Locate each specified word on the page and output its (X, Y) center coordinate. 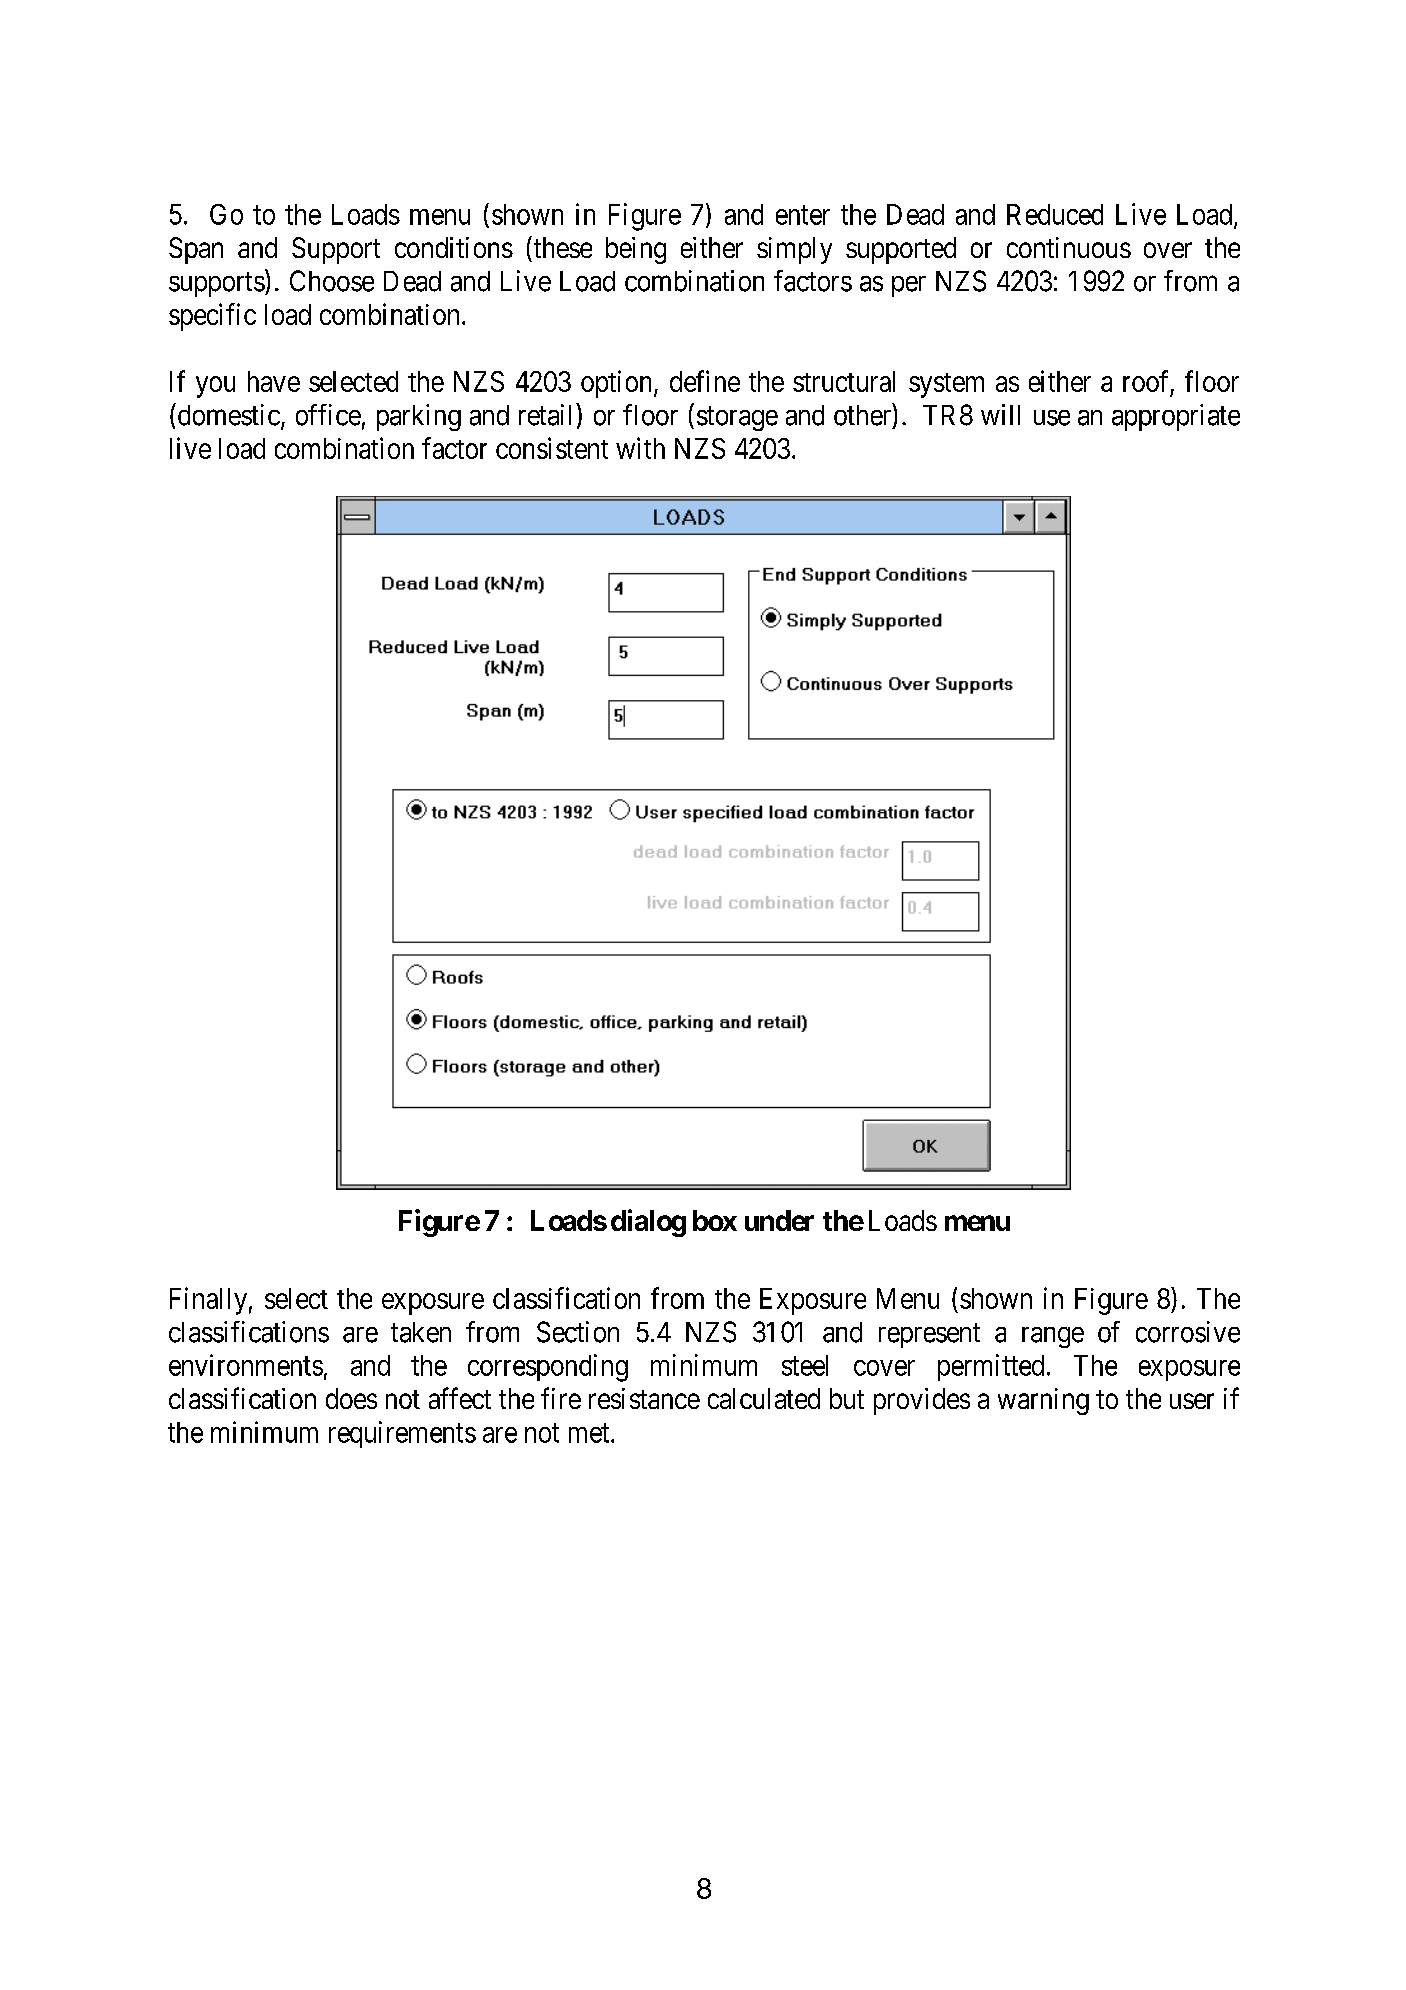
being (636, 250)
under (779, 1220)
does (351, 1398)
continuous (1069, 247)
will (1000, 414)
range (1053, 1337)
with (640, 448)
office (328, 415)
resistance (644, 1398)
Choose (332, 281)
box (715, 1220)
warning (1043, 1401)
